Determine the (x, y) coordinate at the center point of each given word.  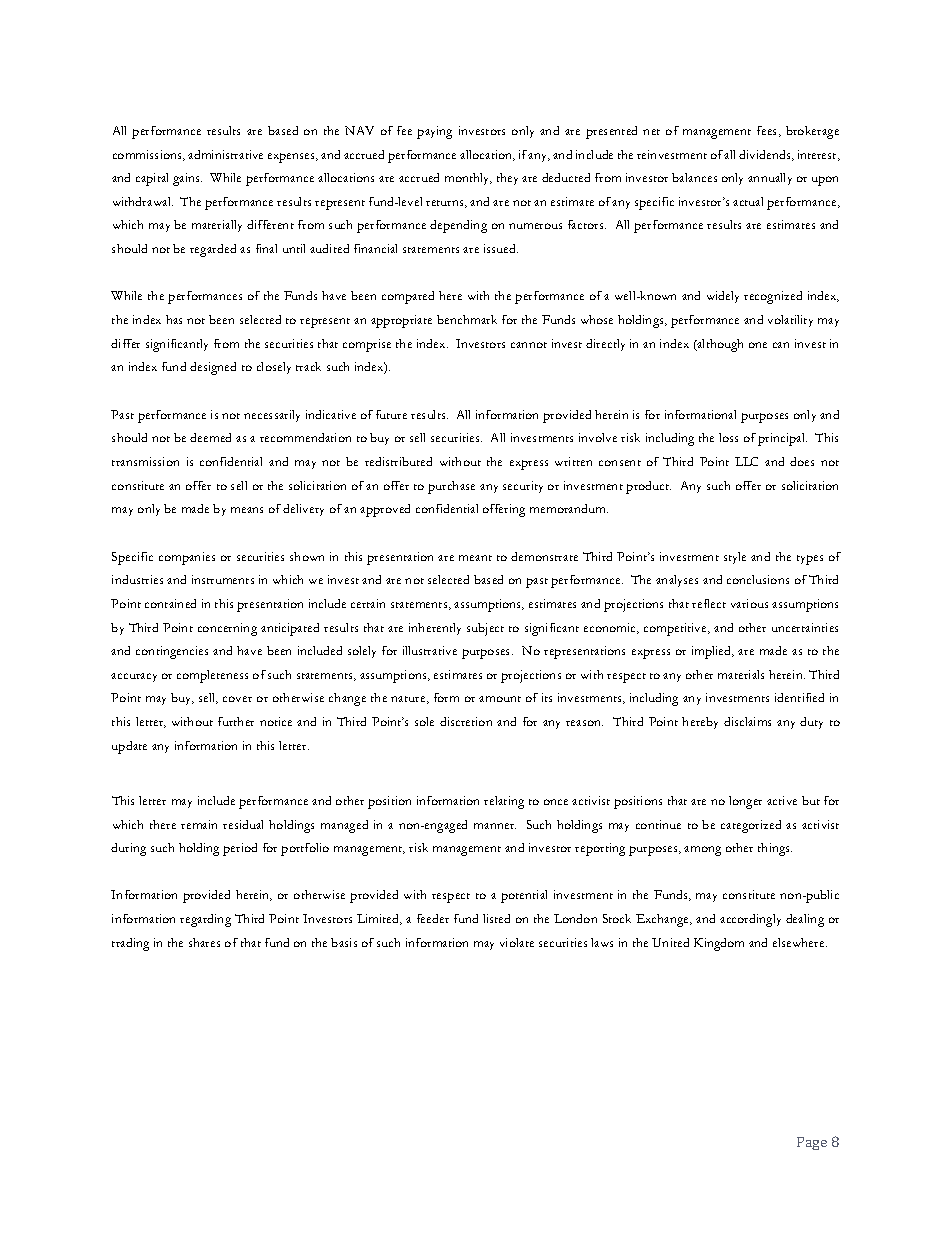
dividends (766, 155)
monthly (468, 179)
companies (187, 558)
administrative (225, 154)
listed (496, 918)
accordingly (750, 920)
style (735, 558)
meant (475, 558)
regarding (205, 920)
